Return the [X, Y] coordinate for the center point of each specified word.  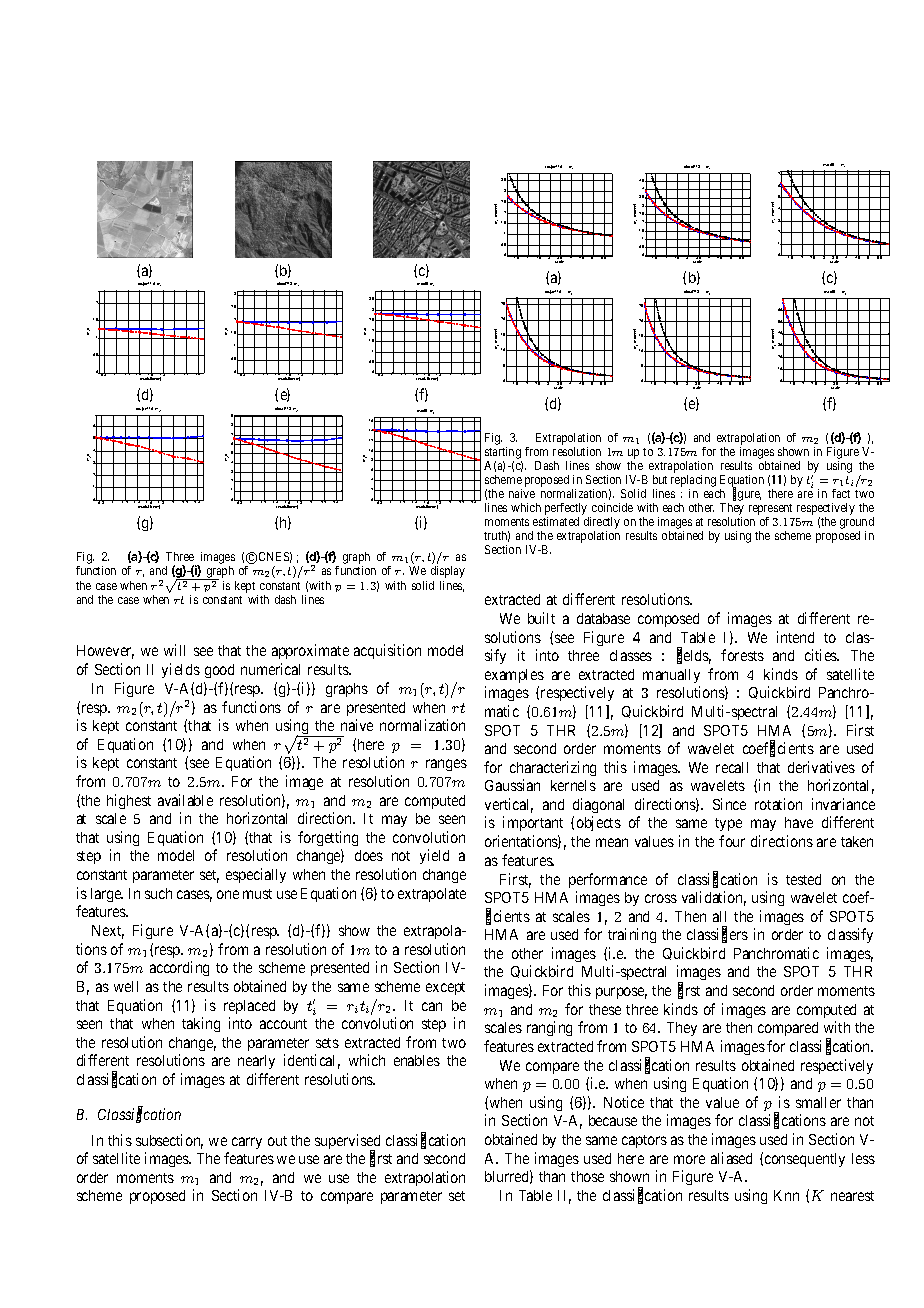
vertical [509, 805]
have [799, 822]
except [445, 988]
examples [514, 676]
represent [770, 509]
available [185, 800]
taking [201, 1024]
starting [503, 454]
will [174, 650]
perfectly [566, 509]
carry [247, 1143]
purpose [621, 993]
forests [742, 655]
